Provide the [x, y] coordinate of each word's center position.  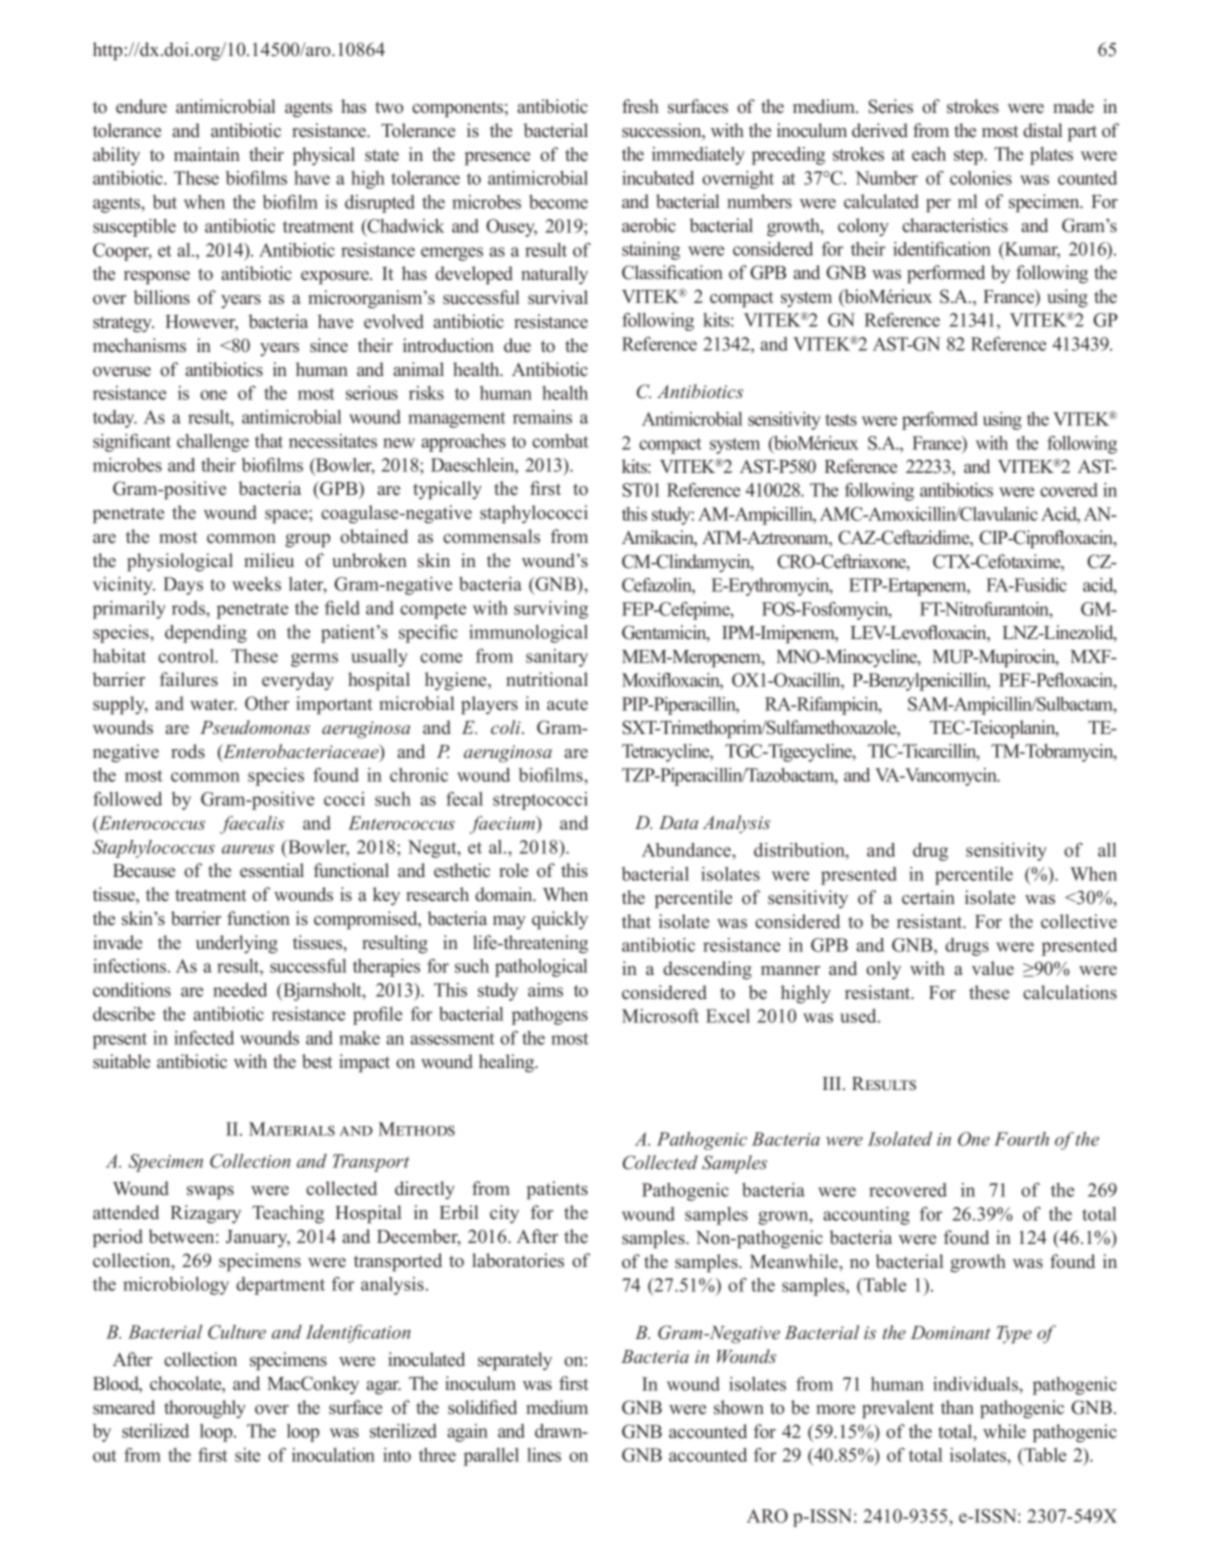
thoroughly [205, 1409]
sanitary [557, 658]
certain [928, 897]
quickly [560, 920]
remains [542, 417]
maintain [207, 154]
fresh [640, 106]
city [504, 1214]
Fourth [1021, 1139]
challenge [213, 443]
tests [841, 420]
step [969, 157]
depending [206, 634]
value [993, 968]
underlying [237, 944]
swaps [210, 1193]
